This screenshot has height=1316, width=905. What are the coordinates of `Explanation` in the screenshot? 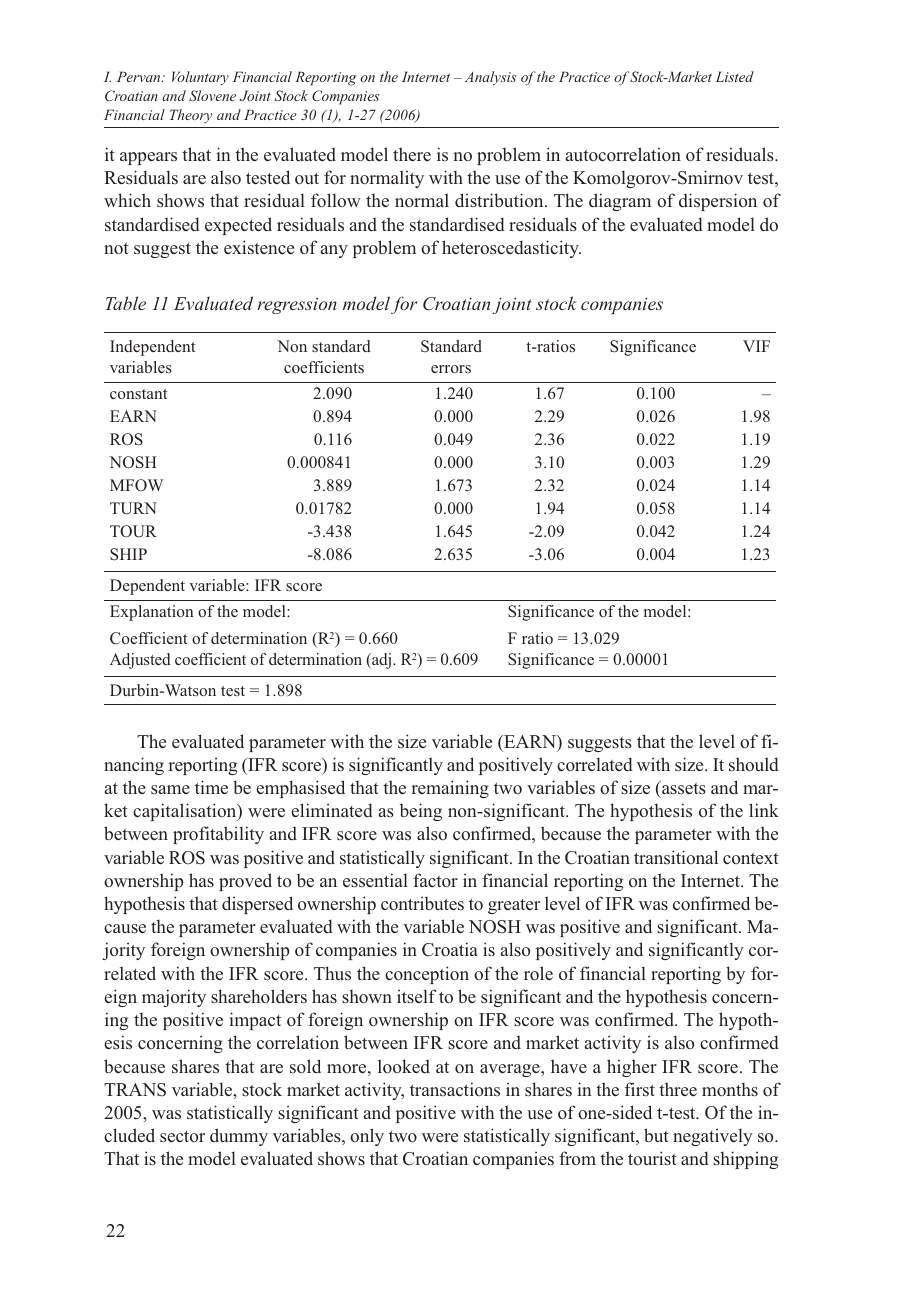 It's located at (152, 613).
